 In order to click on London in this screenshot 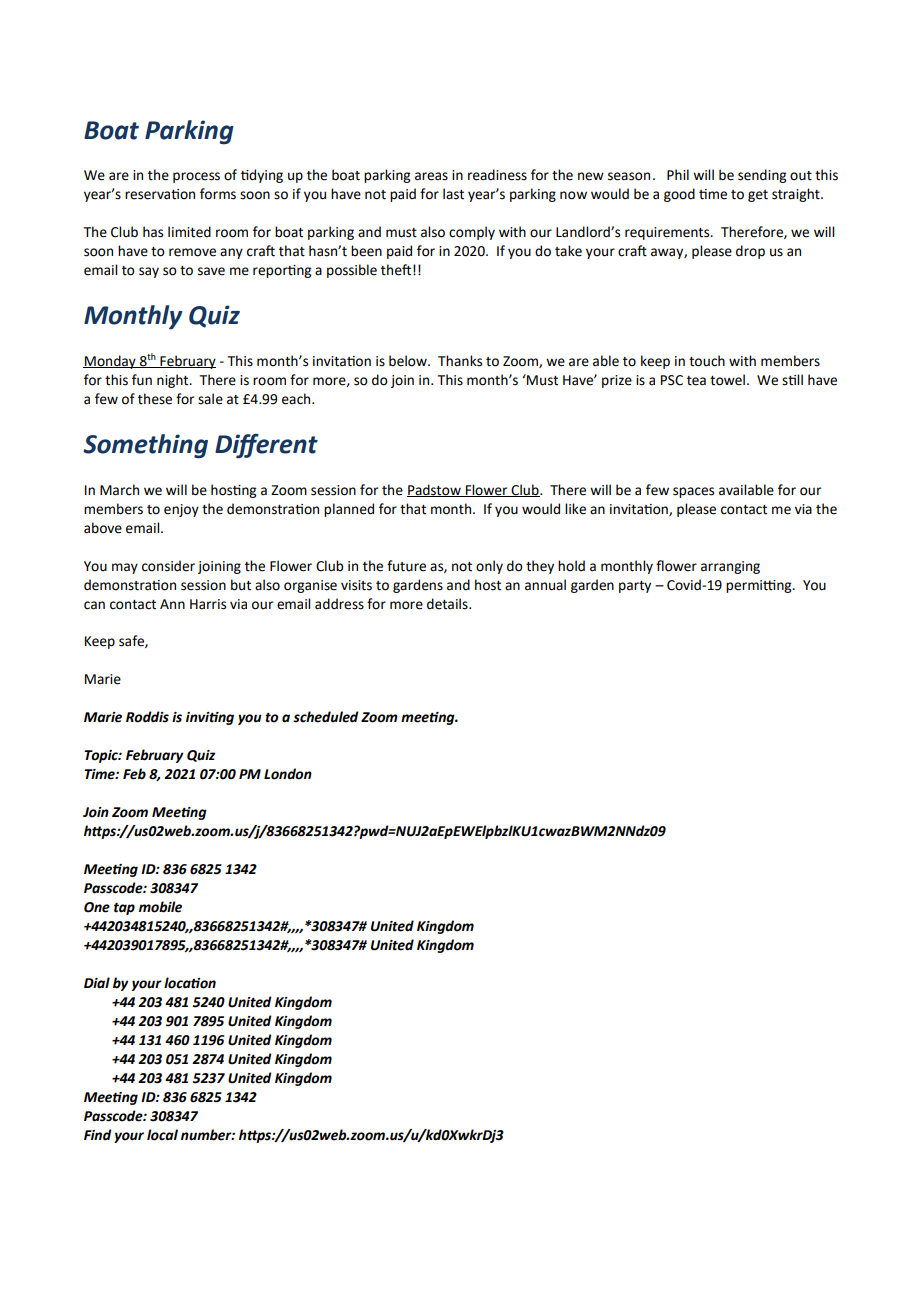, I will do `click(288, 774)`.
